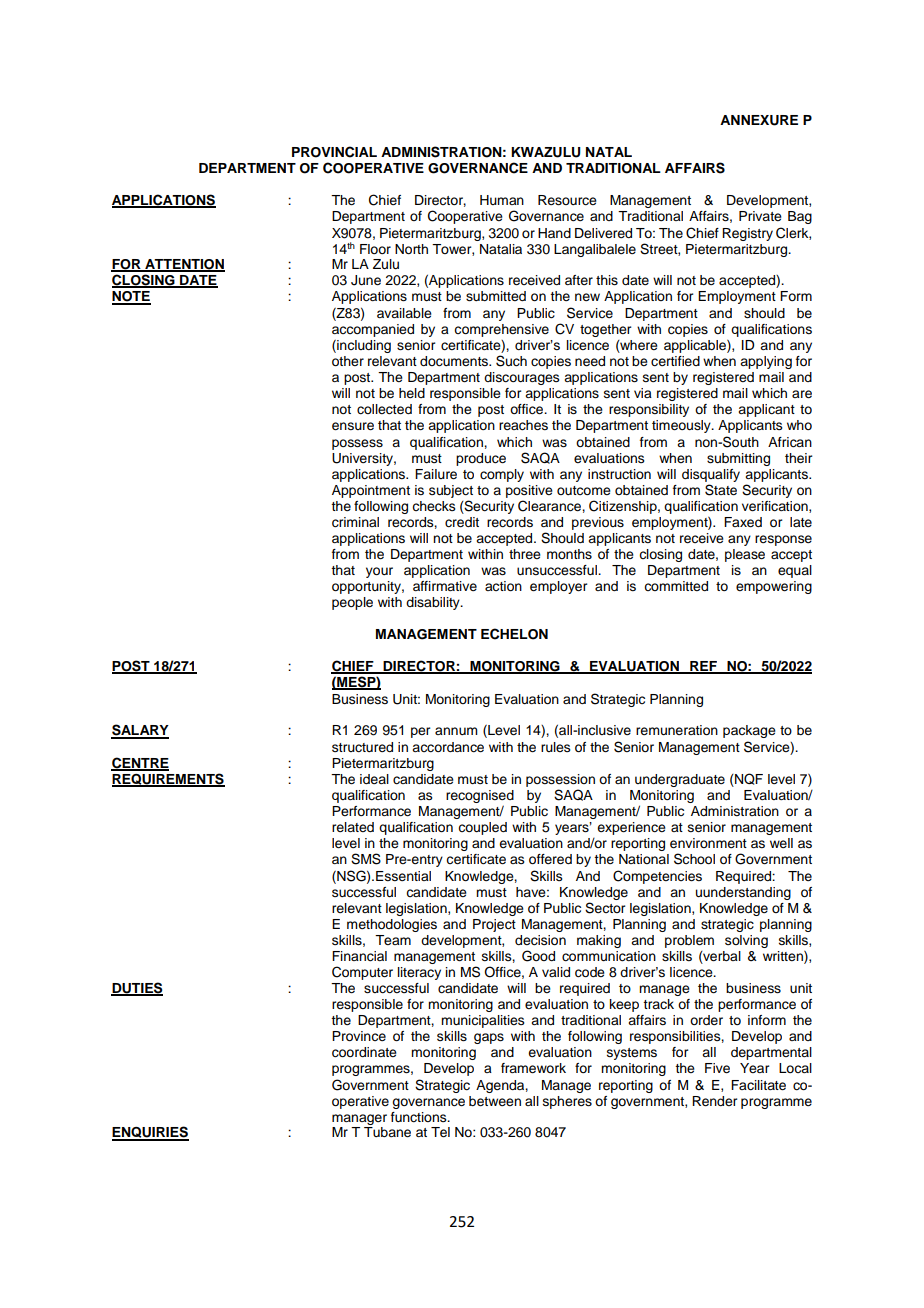  What do you see at coordinates (495, 1101) in the screenshot?
I see `between` at bounding box center [495, 1101].
